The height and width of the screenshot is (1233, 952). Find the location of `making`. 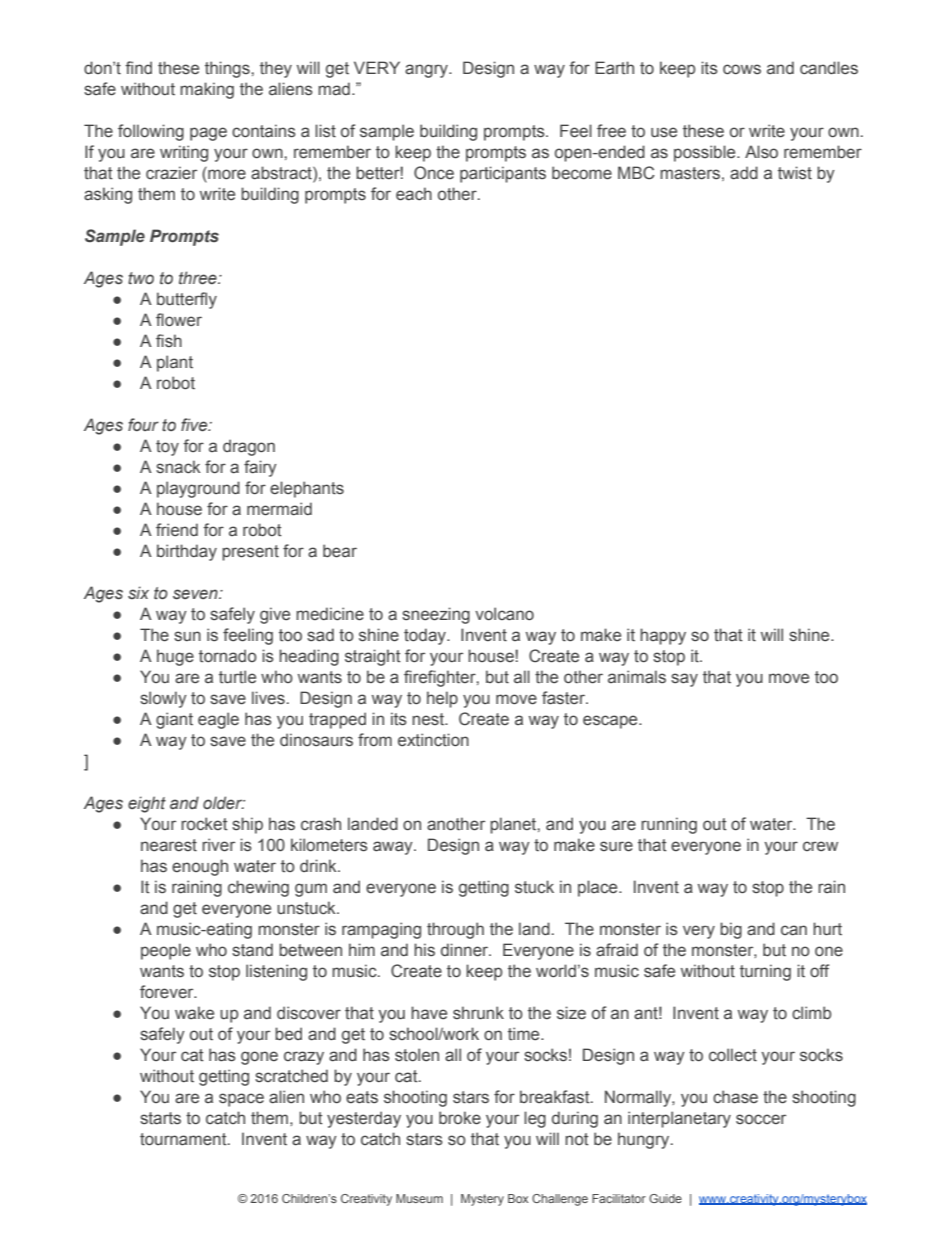

making is located at coordinates (207, 90).
